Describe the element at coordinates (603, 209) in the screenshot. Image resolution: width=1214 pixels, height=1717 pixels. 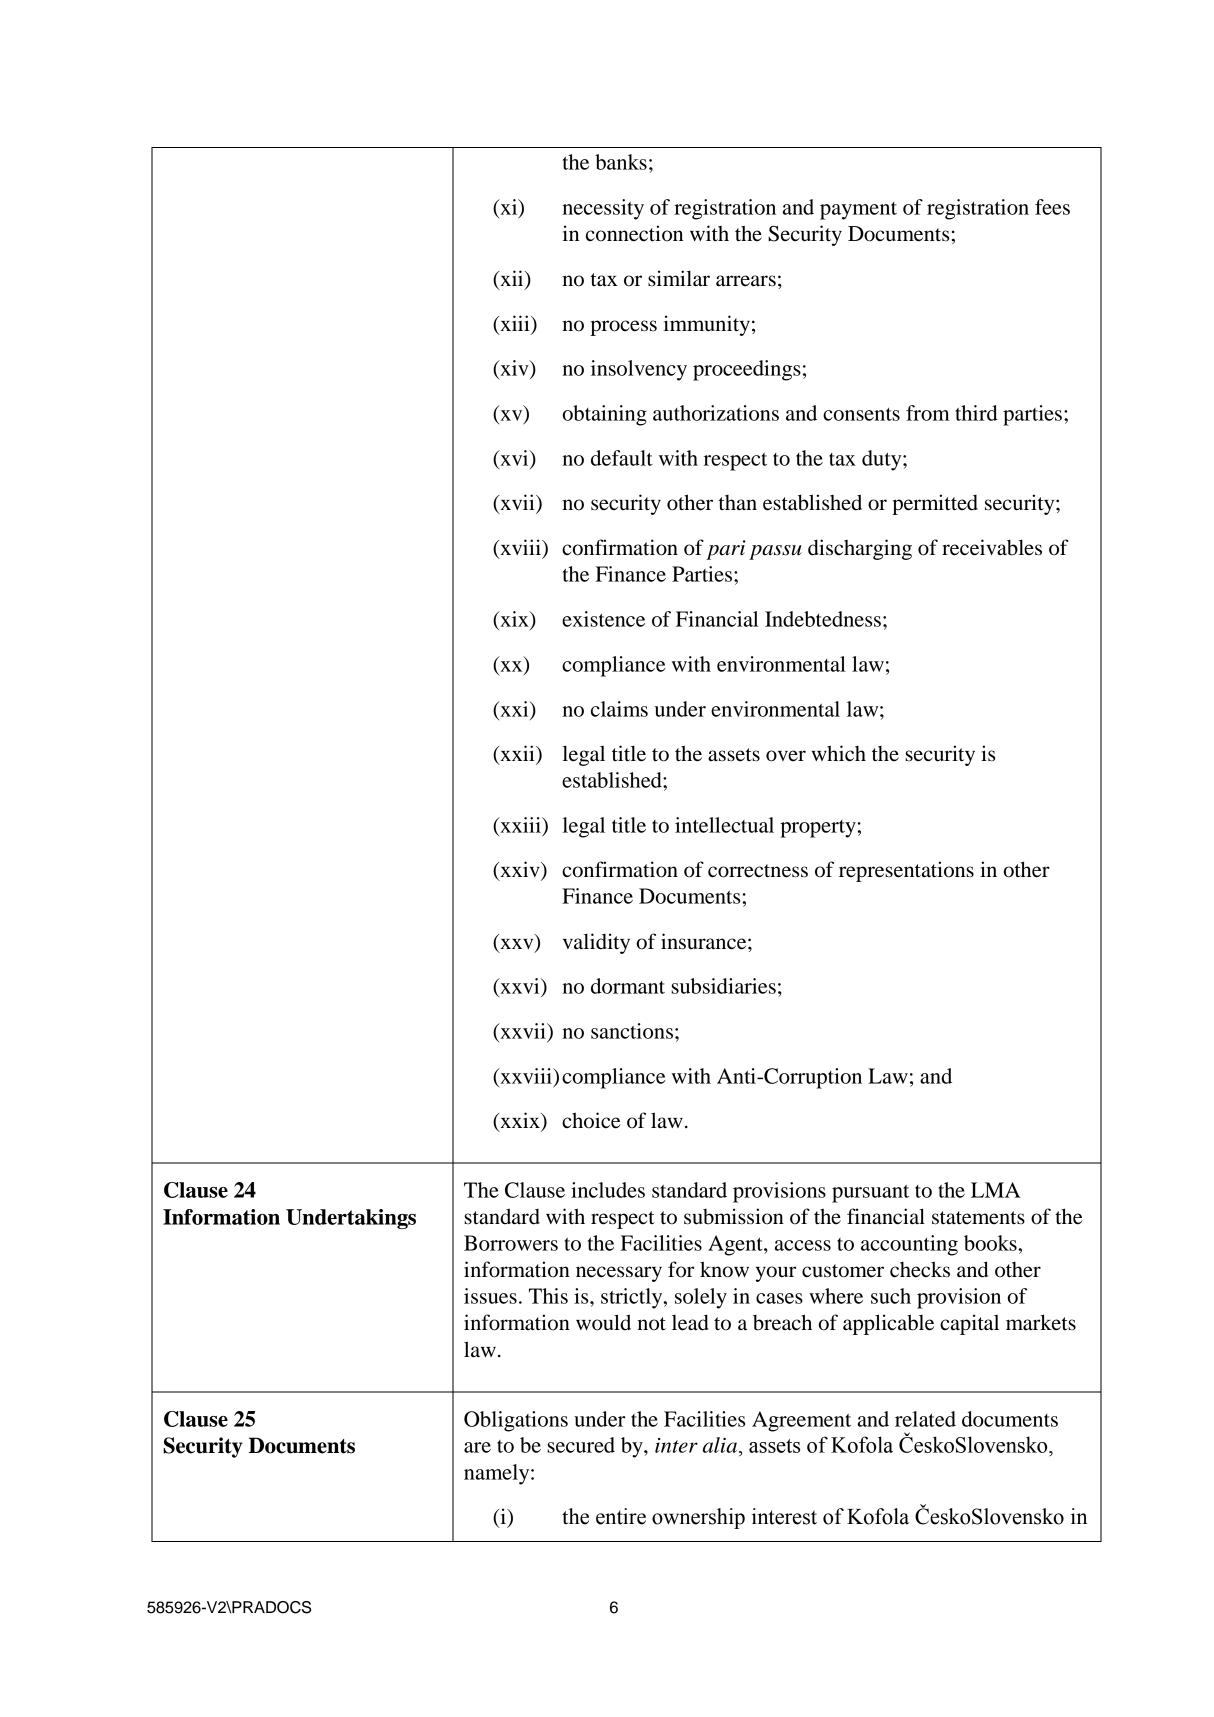
I see `necessity` at that location.
